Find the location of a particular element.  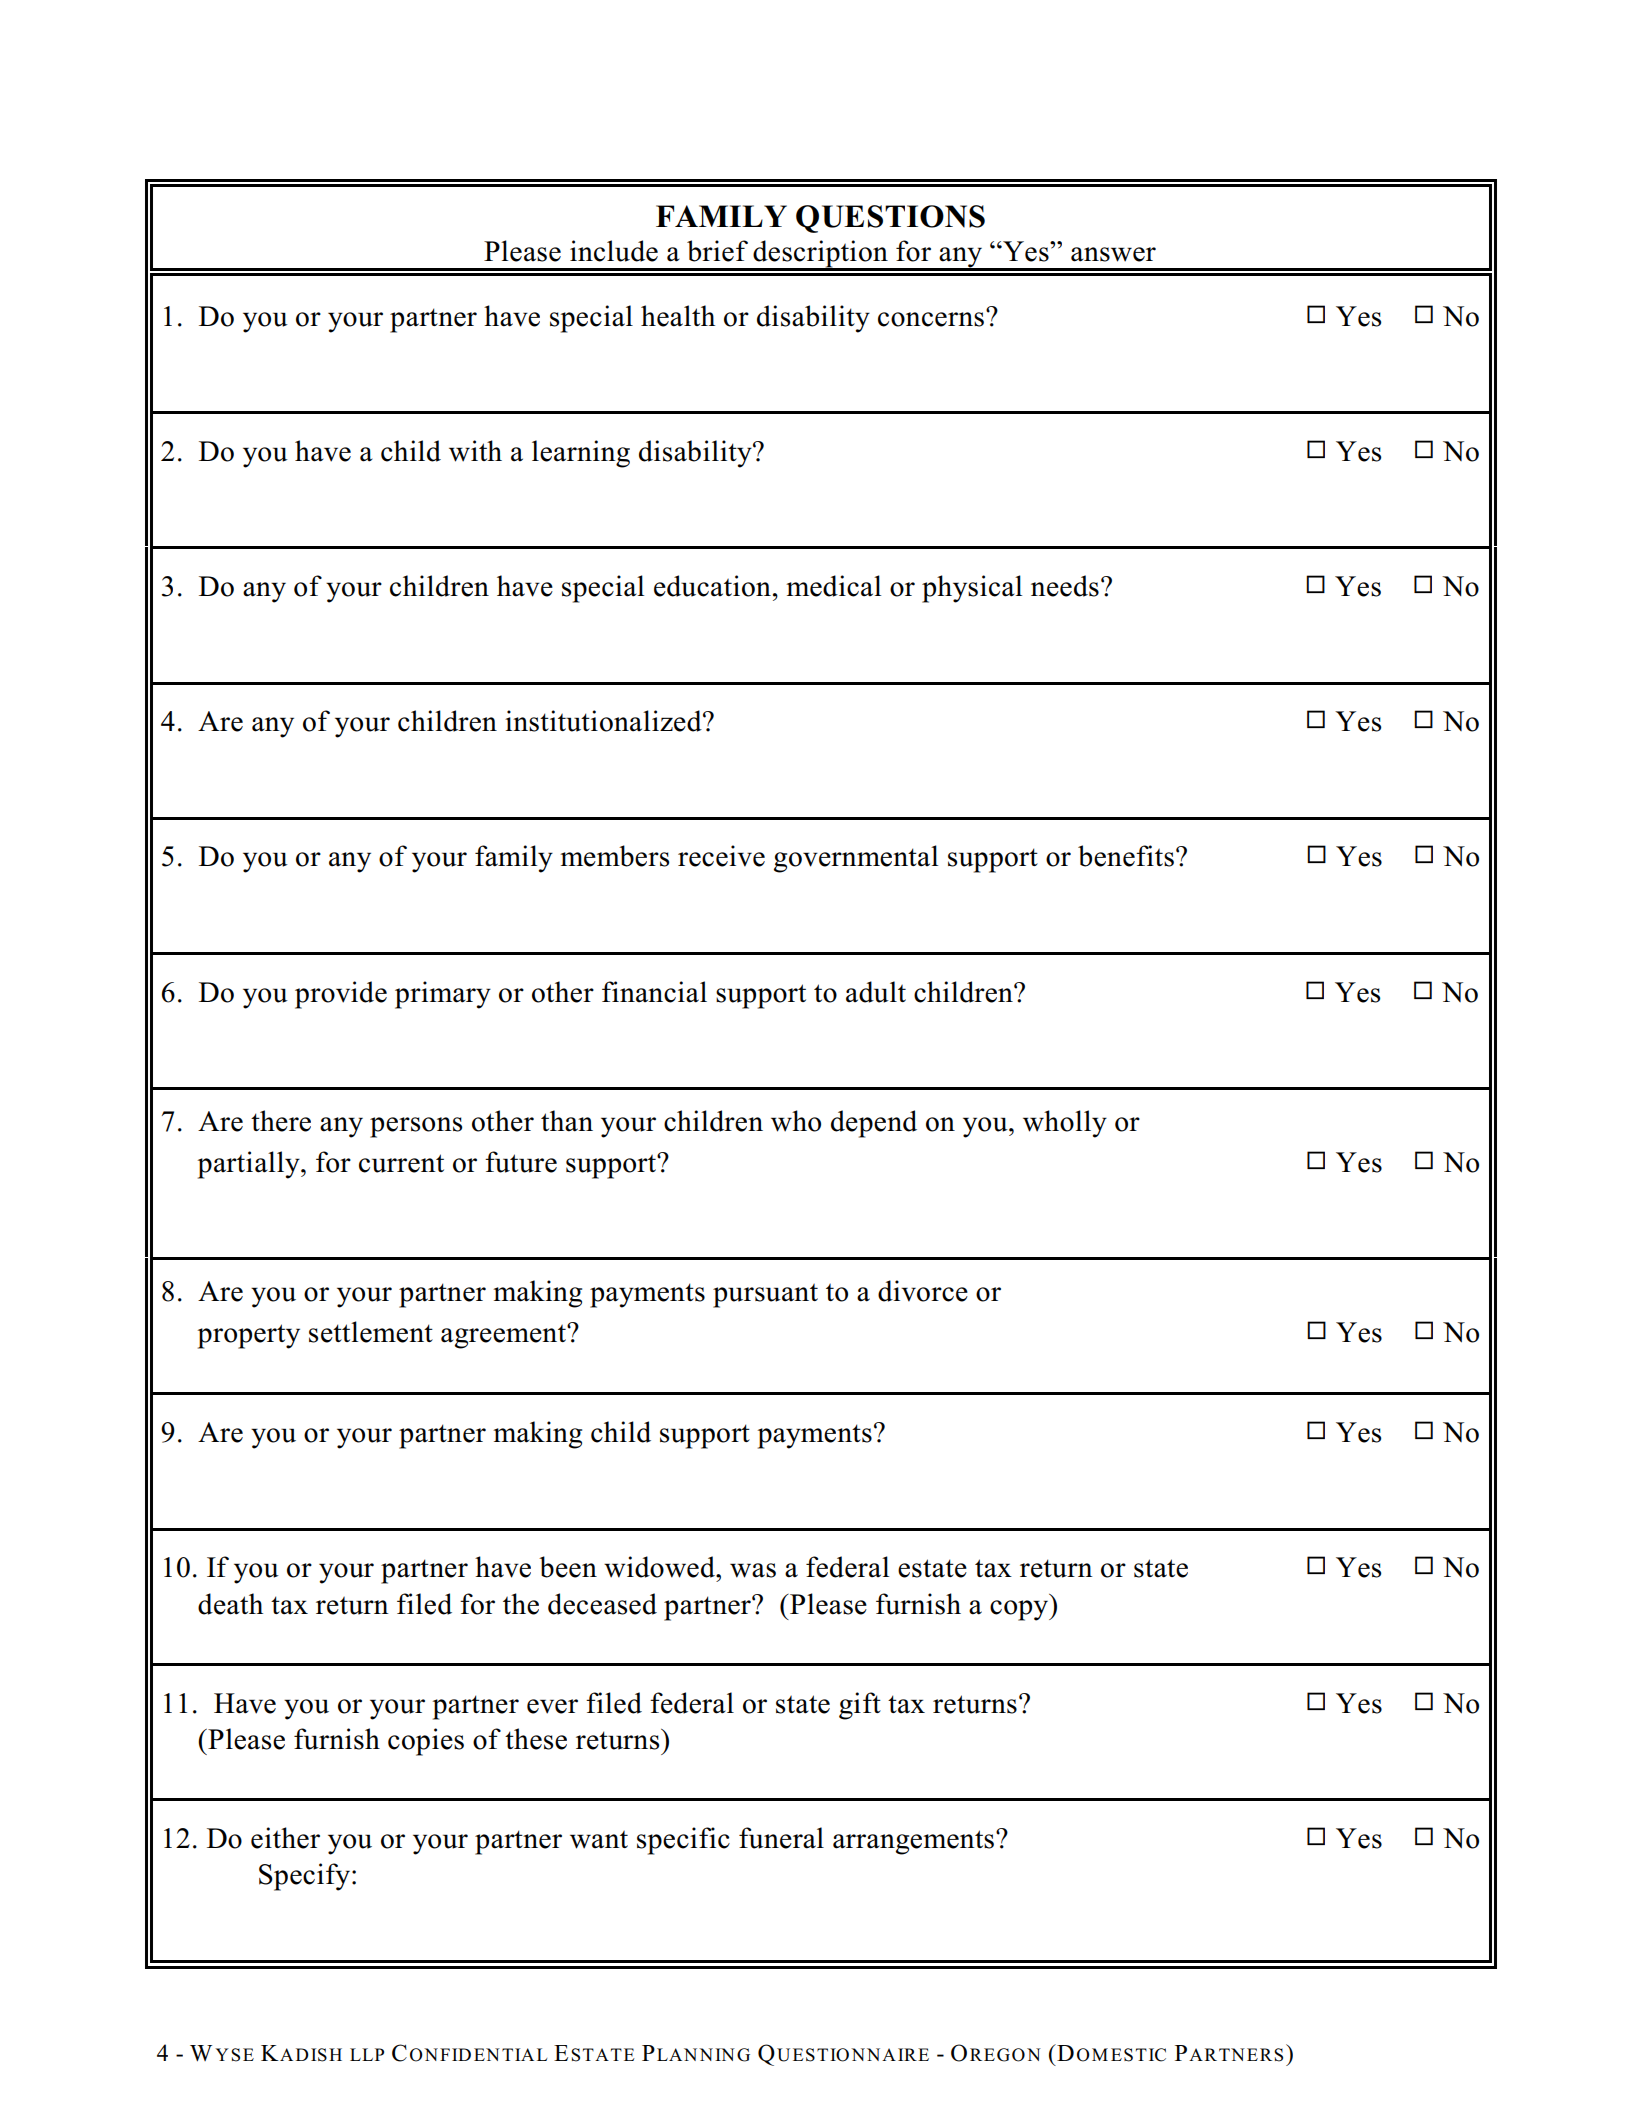

benefits is located at coordinates (1126, 856).
